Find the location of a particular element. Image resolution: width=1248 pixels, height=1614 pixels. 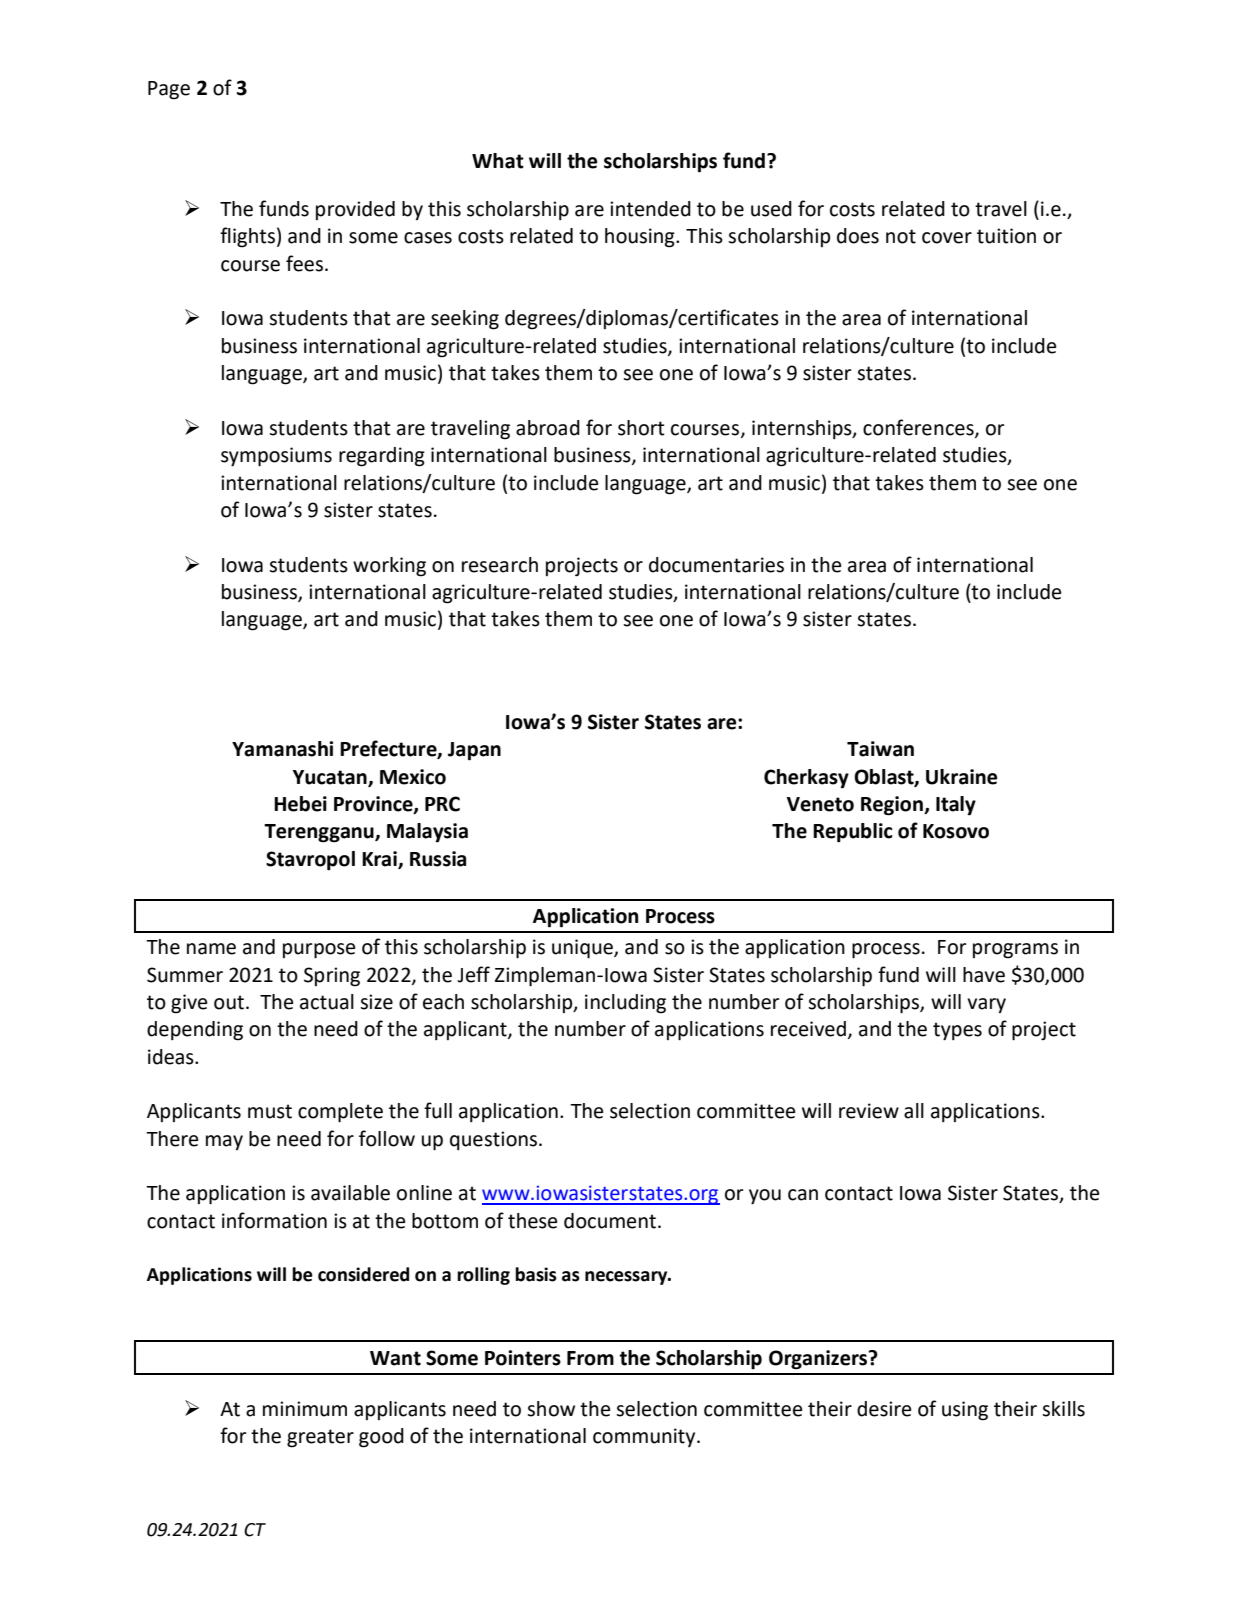

Japan is located at coordinates (474, 751).
